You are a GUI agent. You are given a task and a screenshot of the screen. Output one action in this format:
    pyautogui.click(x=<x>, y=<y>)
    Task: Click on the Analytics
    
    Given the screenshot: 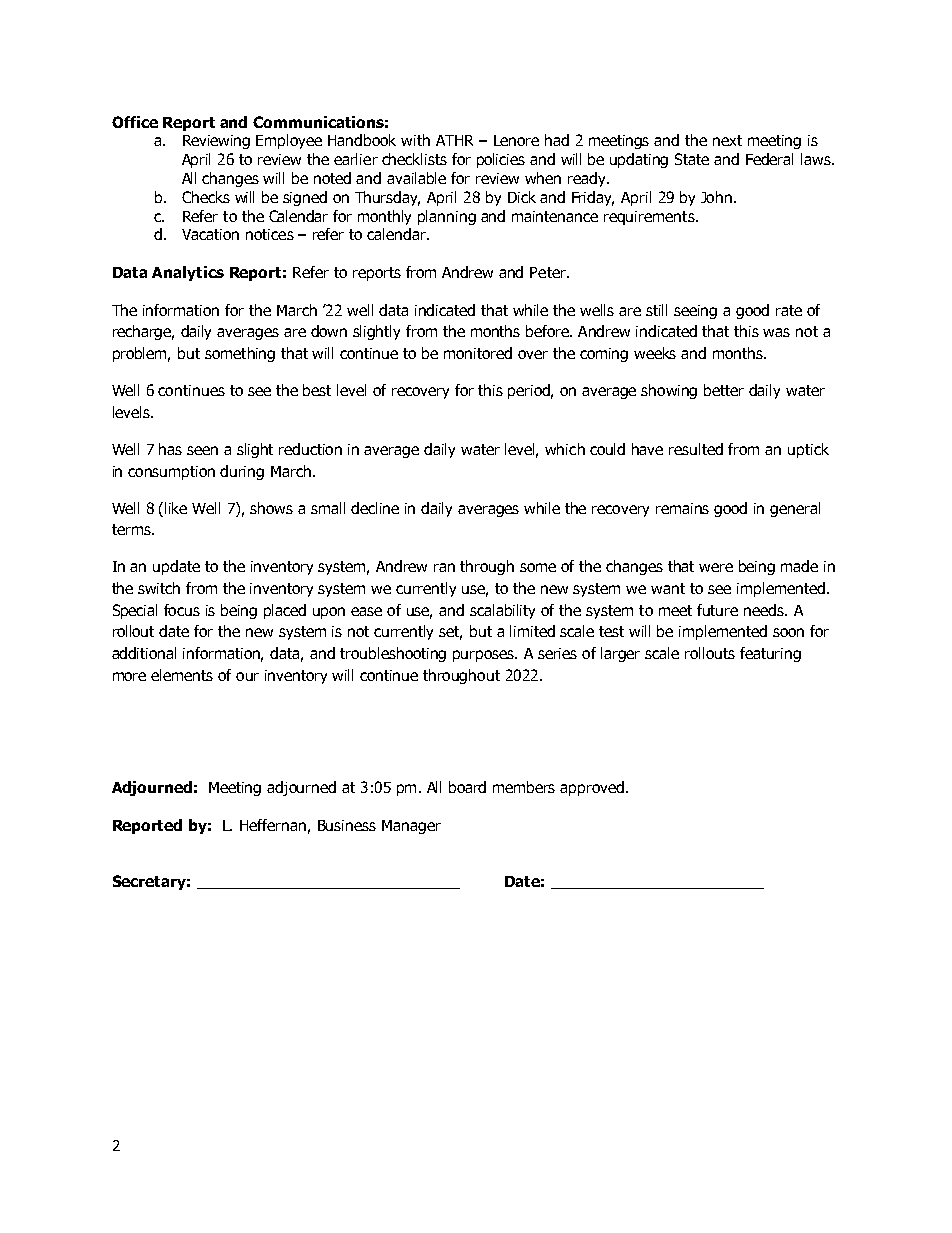 What is the action you would take?
    pyautogui.click(x=188, y=273)
